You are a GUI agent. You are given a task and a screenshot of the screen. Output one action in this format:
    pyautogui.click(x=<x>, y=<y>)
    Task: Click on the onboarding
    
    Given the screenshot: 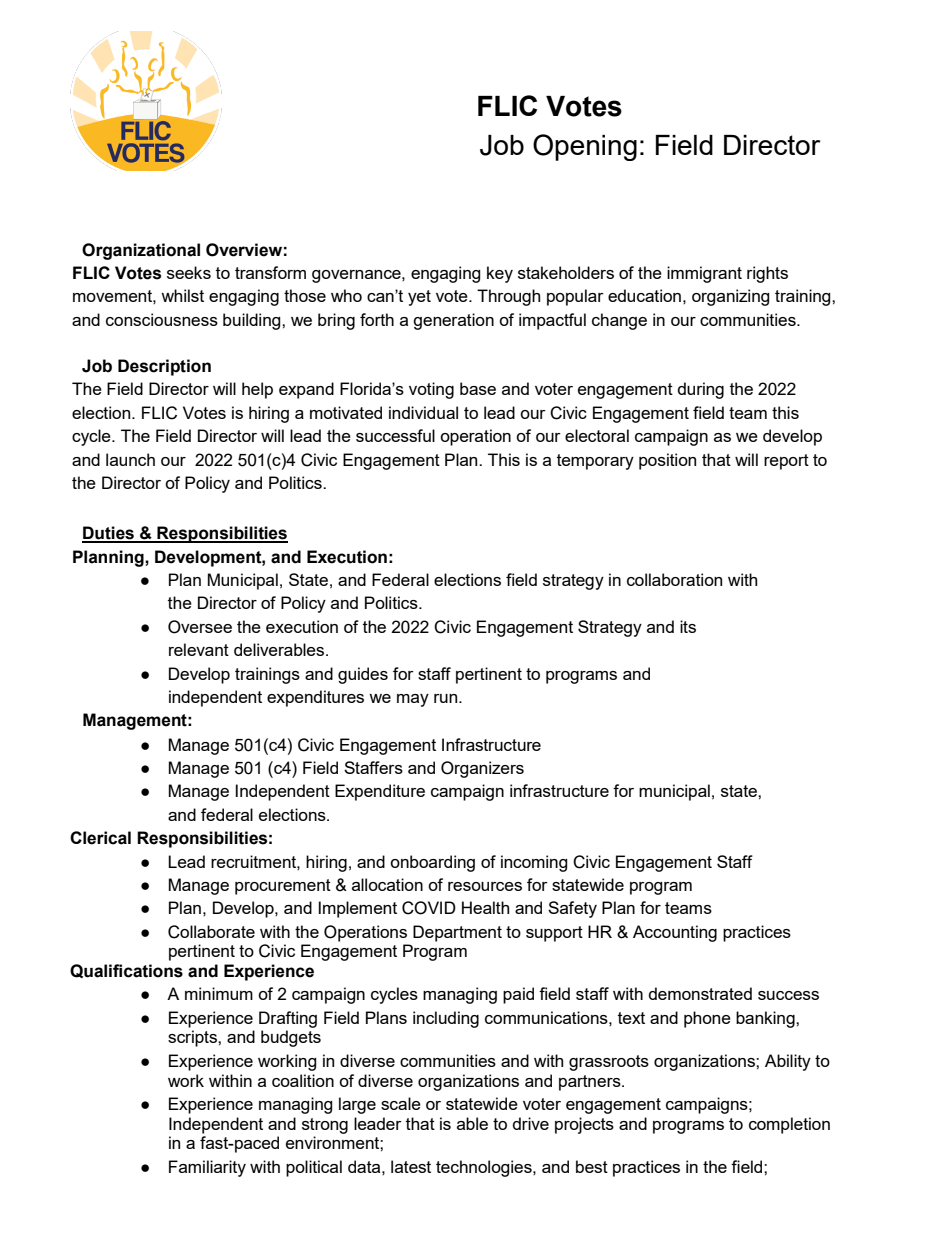 What is the action you would take?
    pyautogui.click(x=432, y=863)
